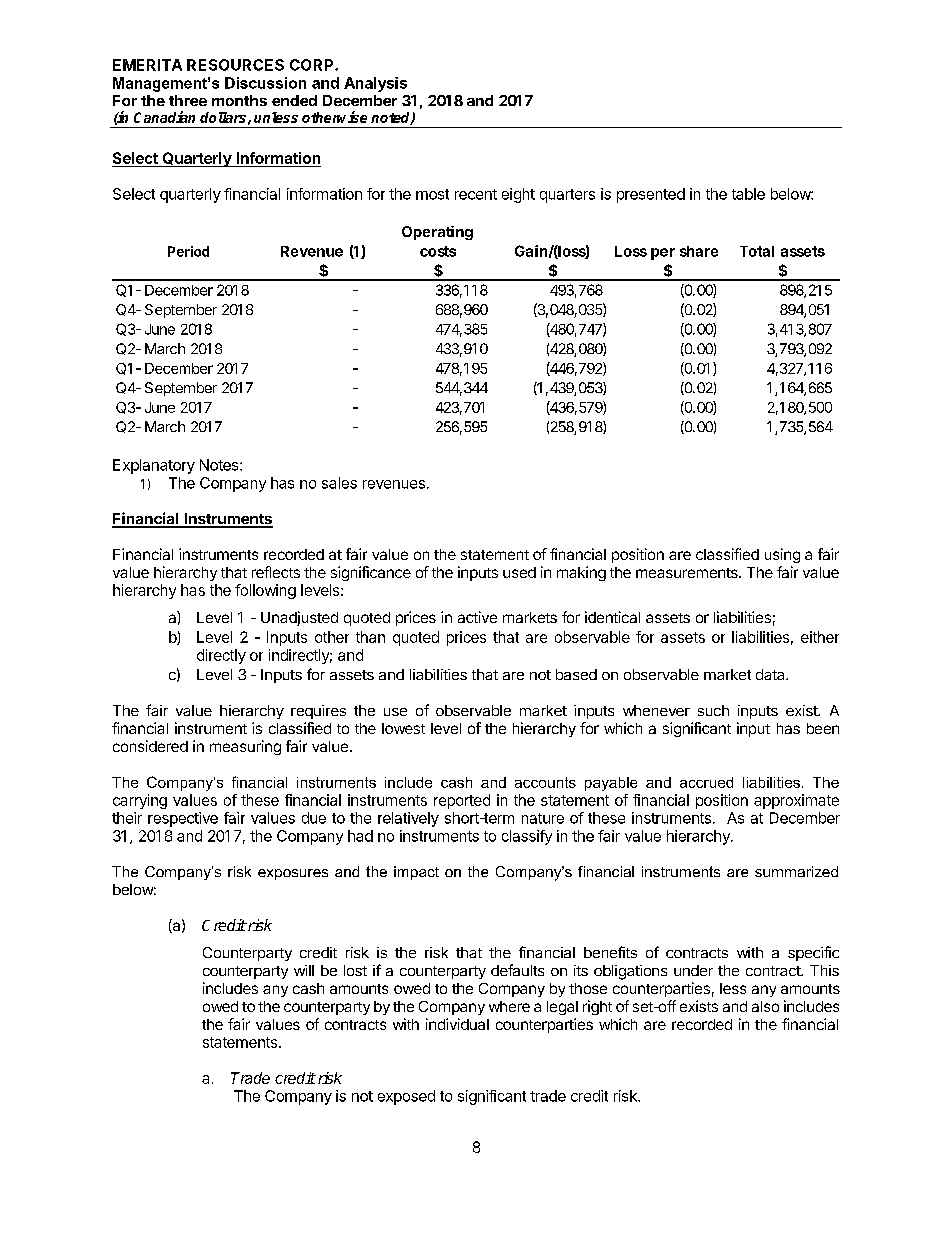 This screenshot has height=1233, width=952. Describe the element at coordinates (245, 747) in the screenshot. I see `measuring` at that location.
